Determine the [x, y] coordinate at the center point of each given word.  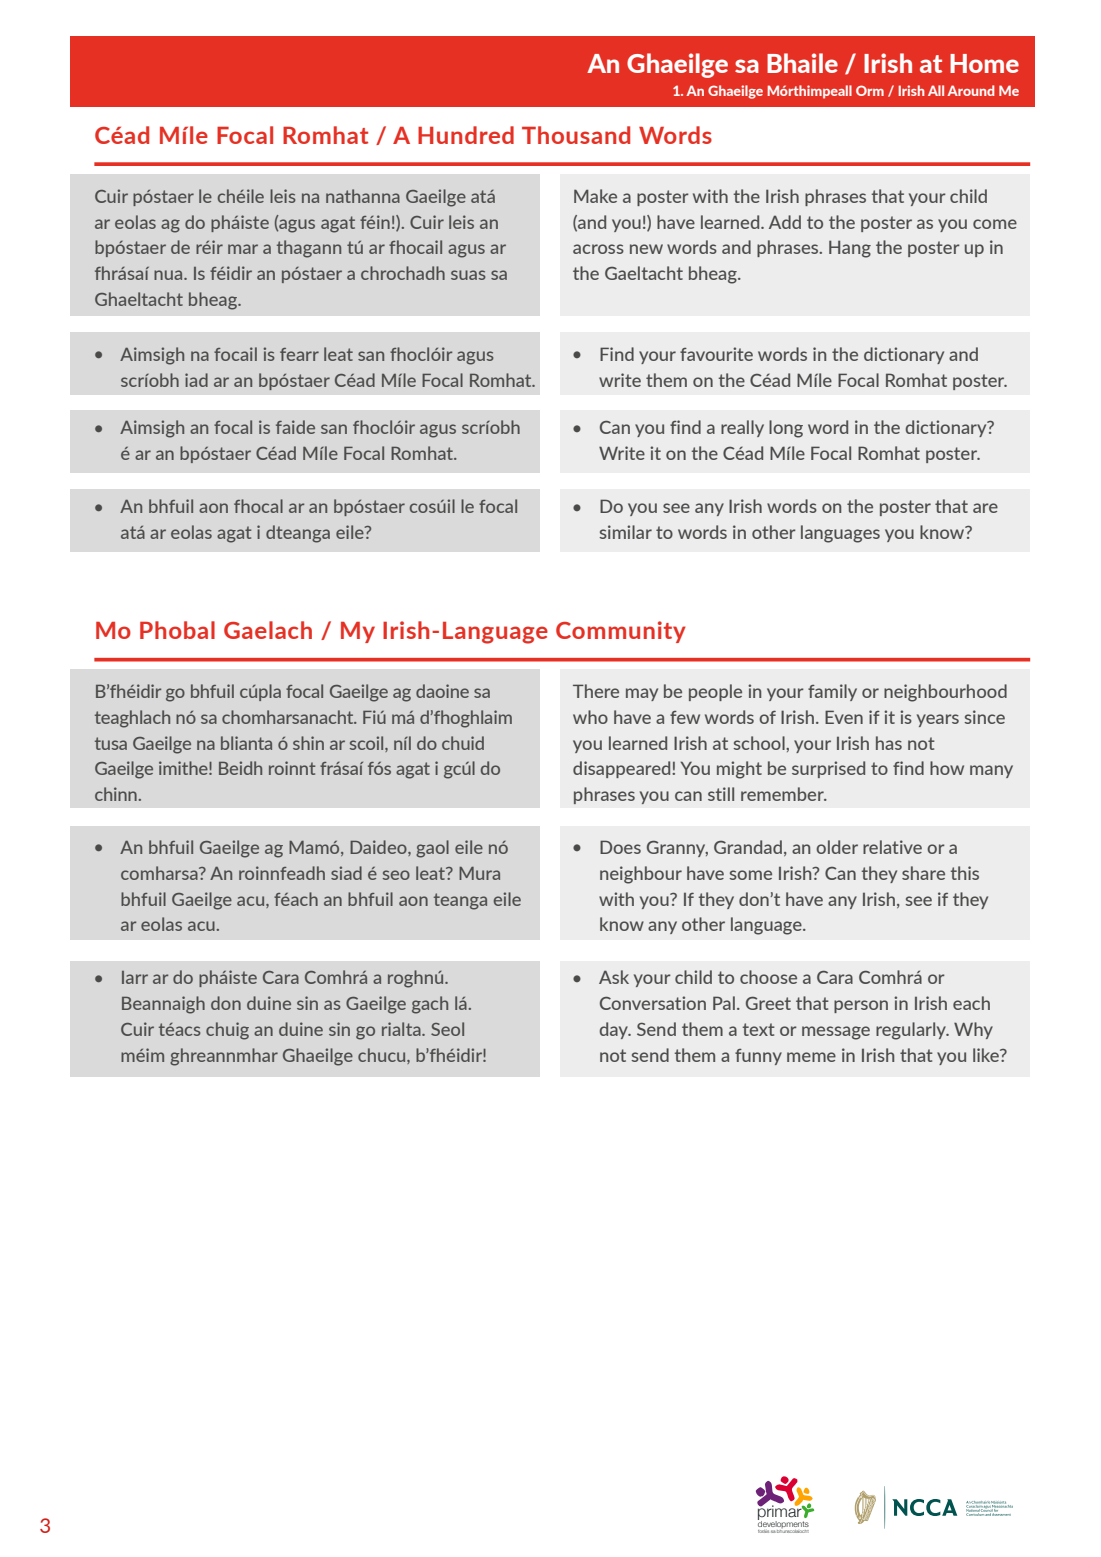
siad [346, 873]
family [832, 692]
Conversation [653, 1003]
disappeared [623, 769]
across [598, 249]
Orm [870, 90]
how [947, 768]
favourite [716, 354]
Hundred [466, 135]
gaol [432, 849]
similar [625, 532]
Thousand [576, 135]
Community [621, 632]
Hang [850, 249]
